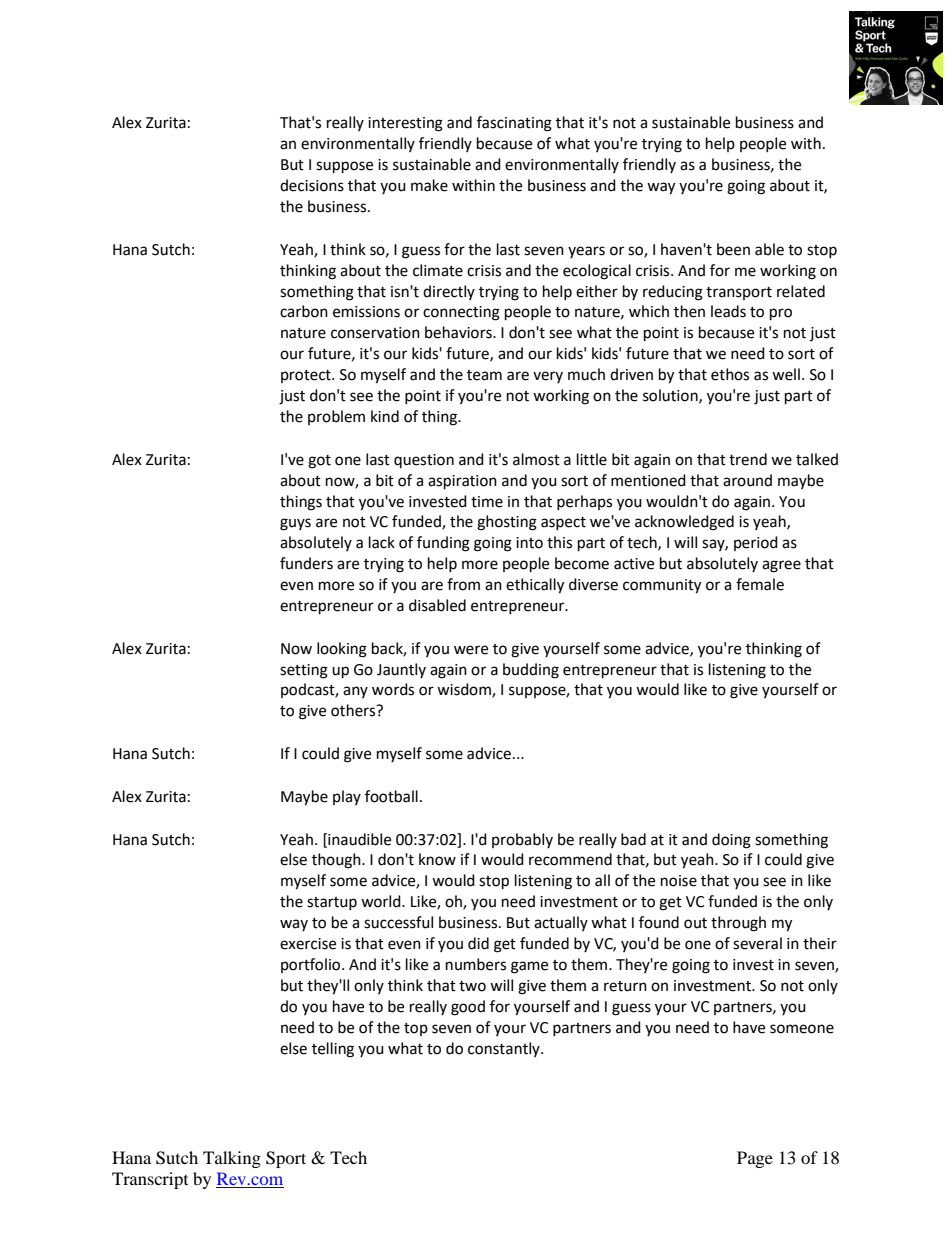 Image resolution: width=952 pixels, height=1233 pixels. What do you see at coordinates (232, 1159) in the page?
I see `Talking` at bounding box center [232, 1159].
